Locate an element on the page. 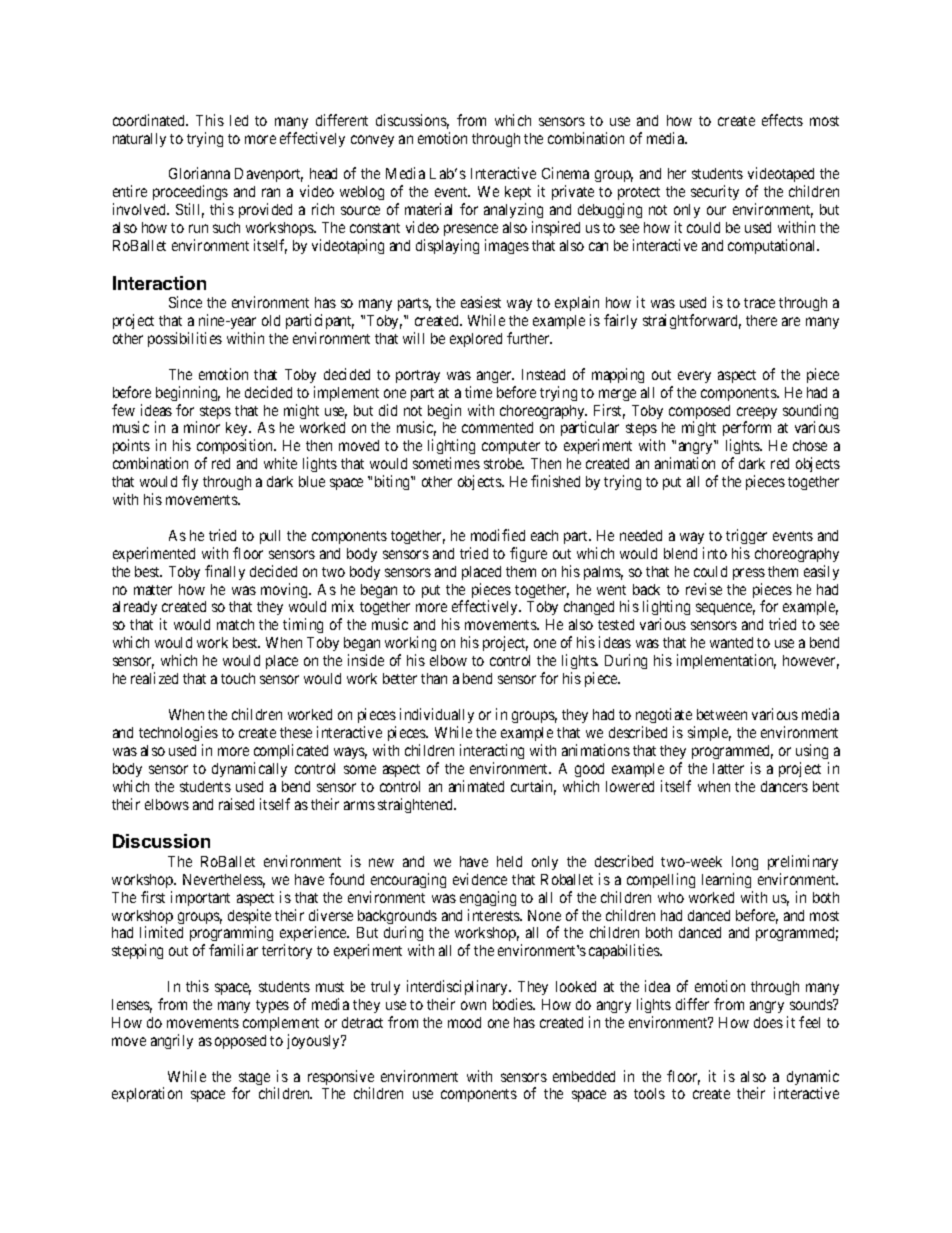 Image resolution: width=952 pixels, height=1233 pixels. opposed is located at coordinates (240, 1042).
